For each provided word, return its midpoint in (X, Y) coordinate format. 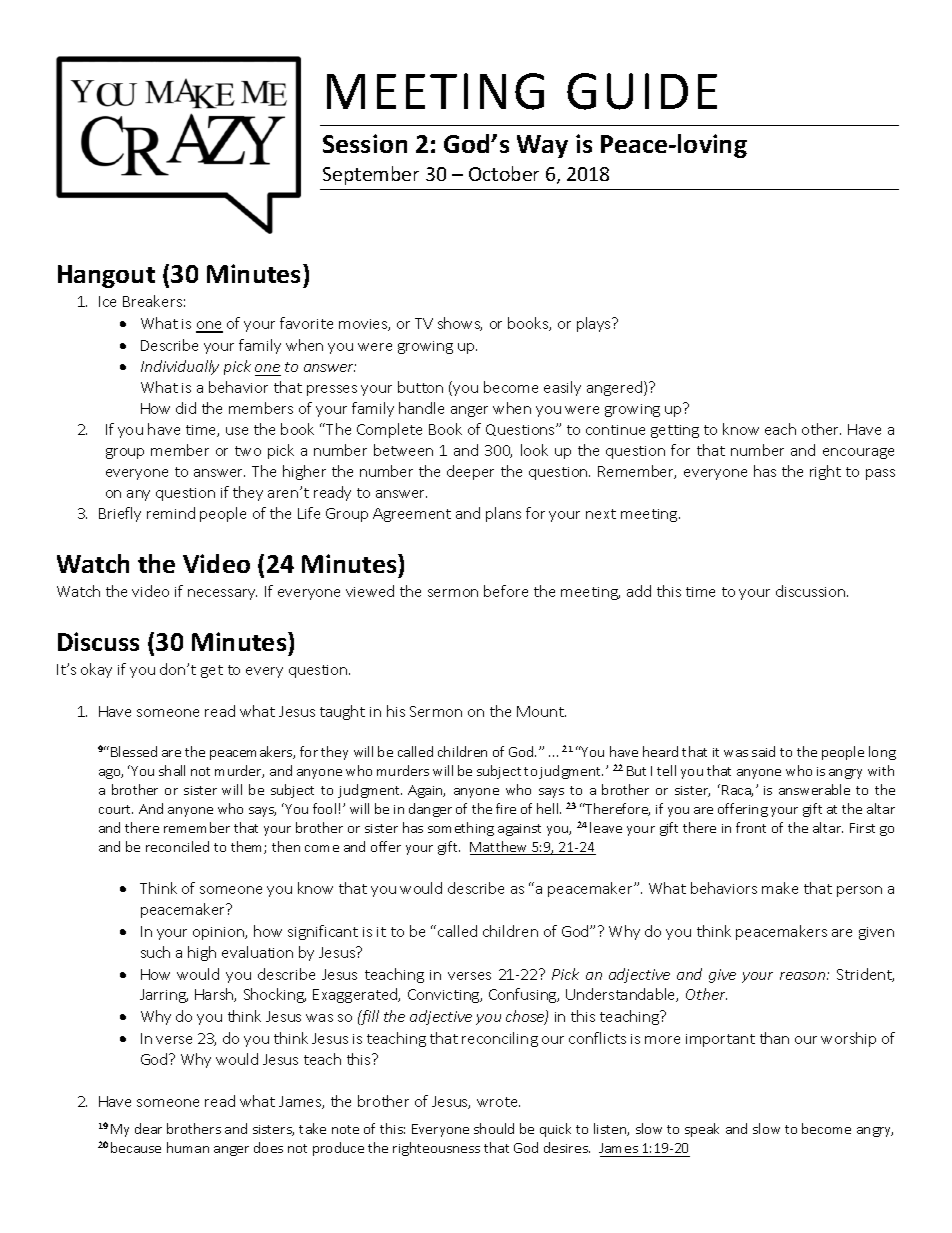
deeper (470, 472)
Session (365, 143)
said (763, 751)
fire (506, 808)
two (248, 451)
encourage (858, 453)
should (494, 1128)
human (188, 1147)
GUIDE (642, 91)
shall (172, 770)
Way (542, 146)
